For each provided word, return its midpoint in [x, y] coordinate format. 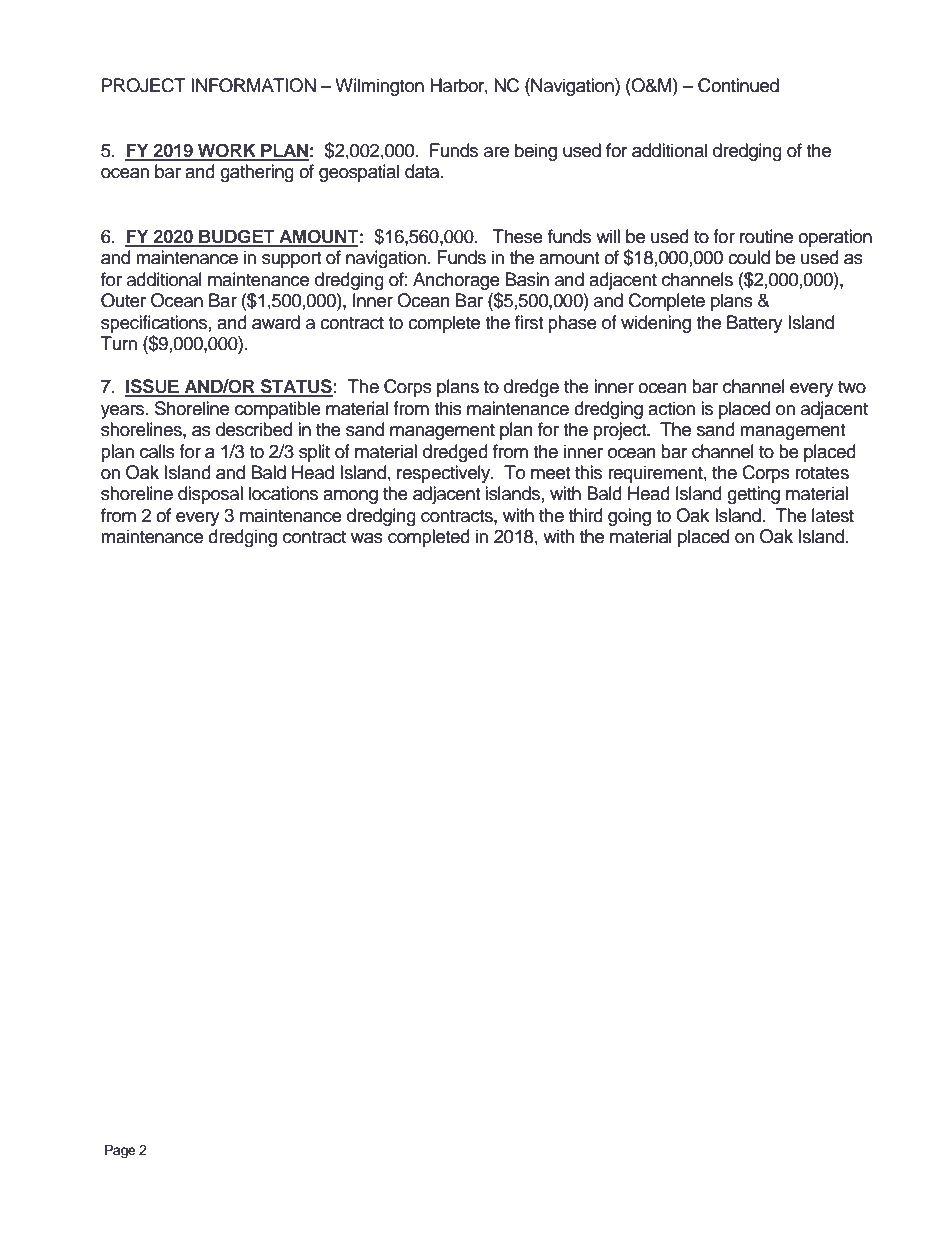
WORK [227, 151]
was [367, 538]
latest [833, 515]
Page [120, 1151]
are [496, 152]
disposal [210, 495]
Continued [738, 85]
